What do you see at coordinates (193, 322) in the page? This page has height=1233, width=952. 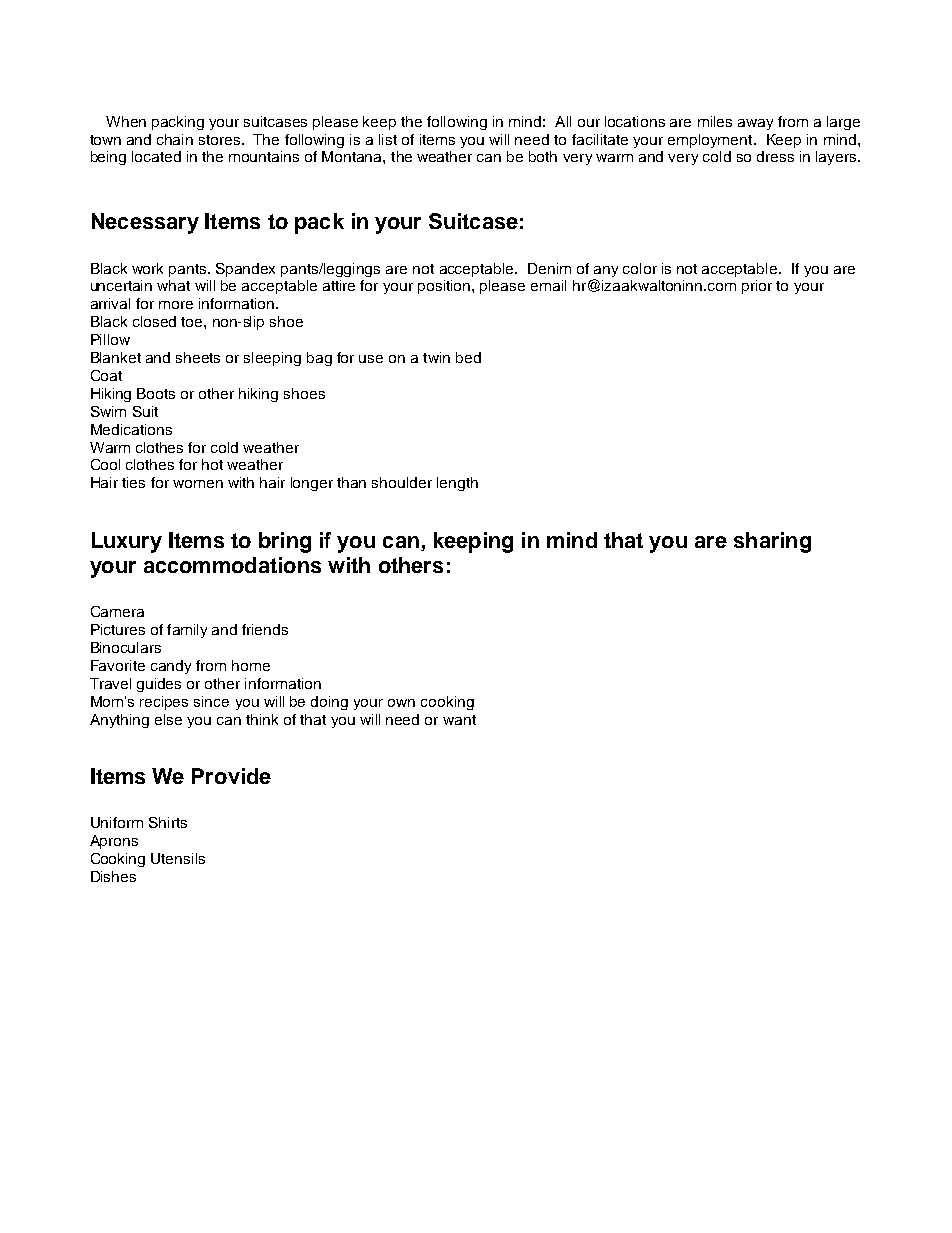 I see `toe` at bounding box center [193, 322].
